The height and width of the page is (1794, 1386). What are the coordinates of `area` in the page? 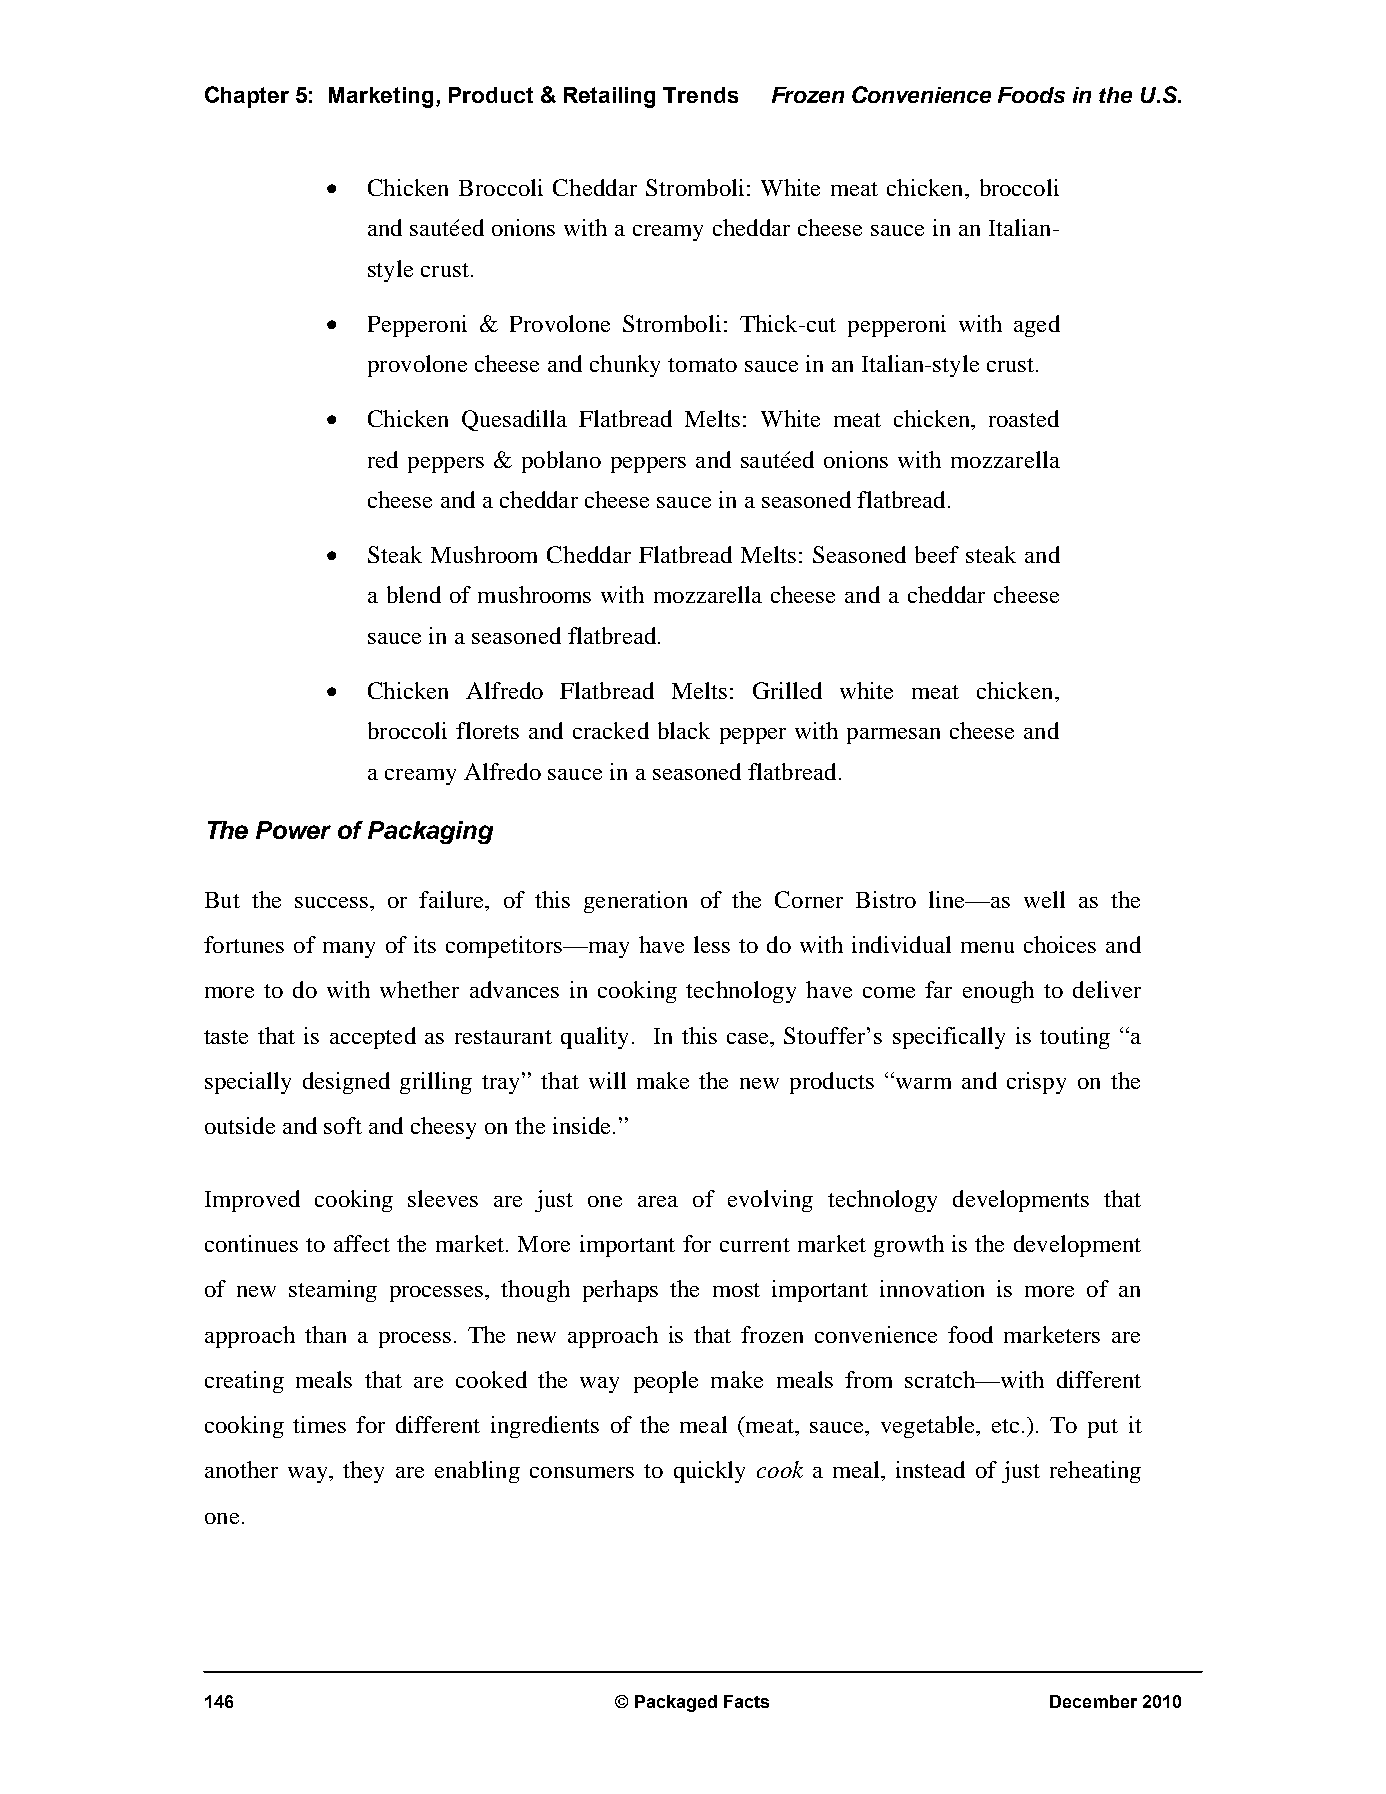 It's located at (658, 1201).
